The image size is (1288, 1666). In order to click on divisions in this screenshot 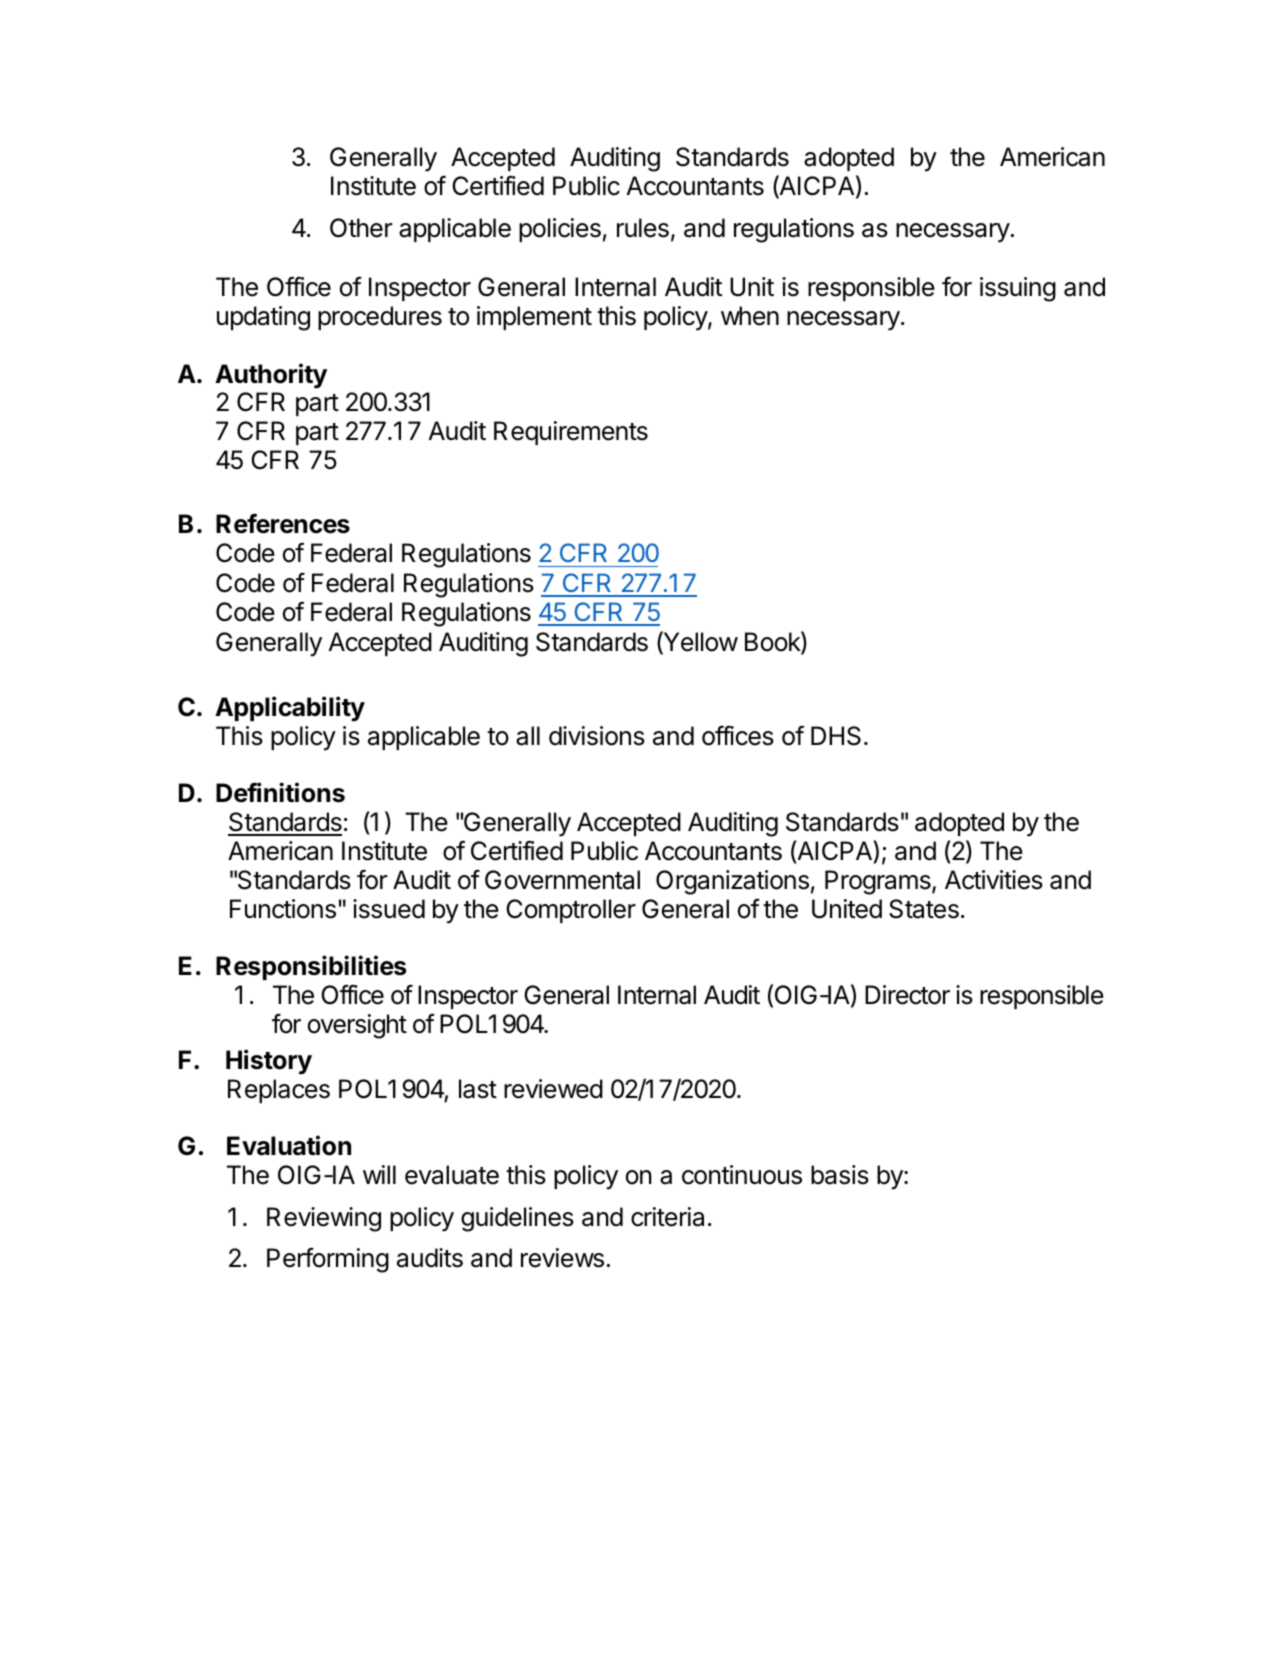, I will do `click(597, 736)`.
